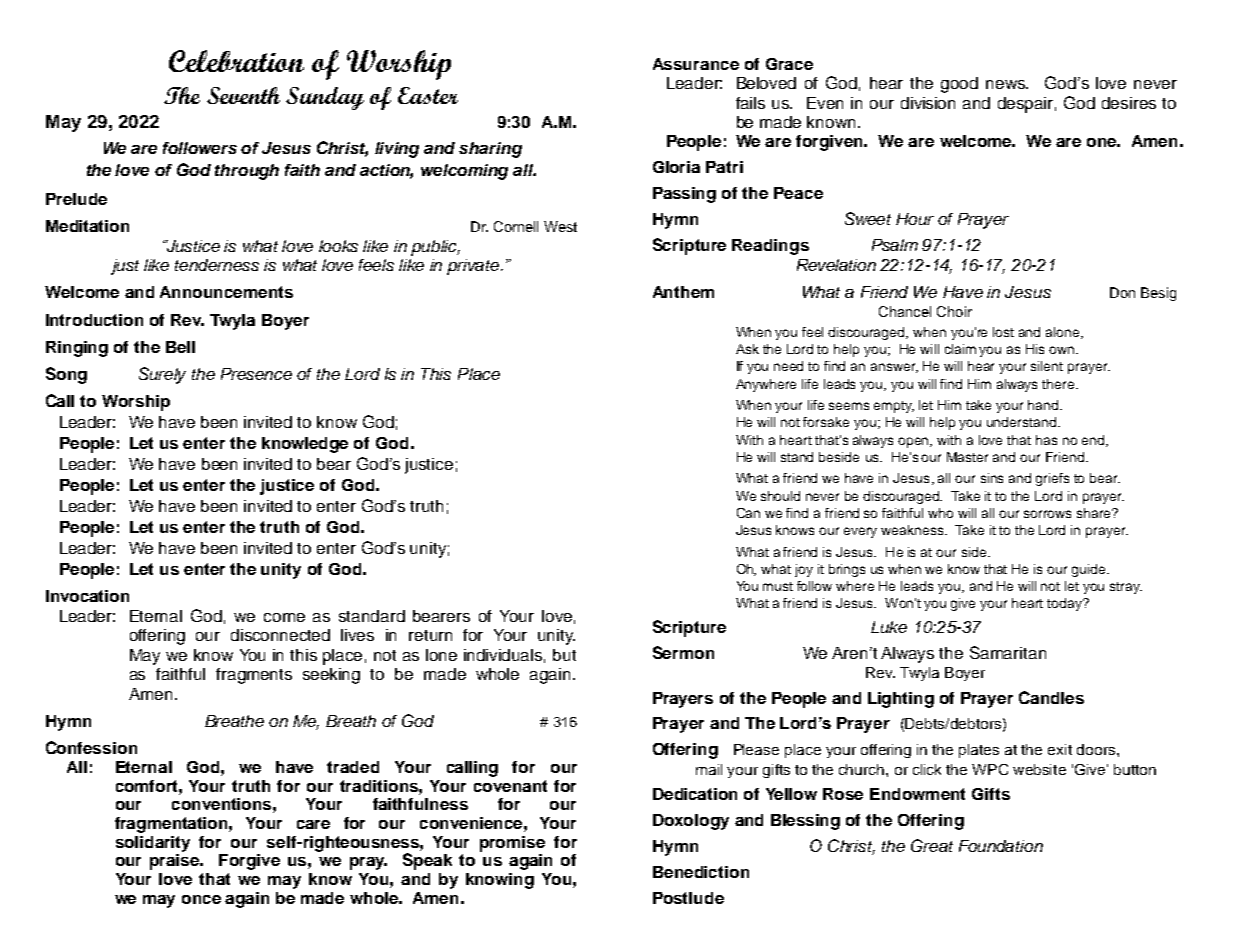 This screenshot has height=952, width=1233. I want to click on Celebration, so click(236, 61).
